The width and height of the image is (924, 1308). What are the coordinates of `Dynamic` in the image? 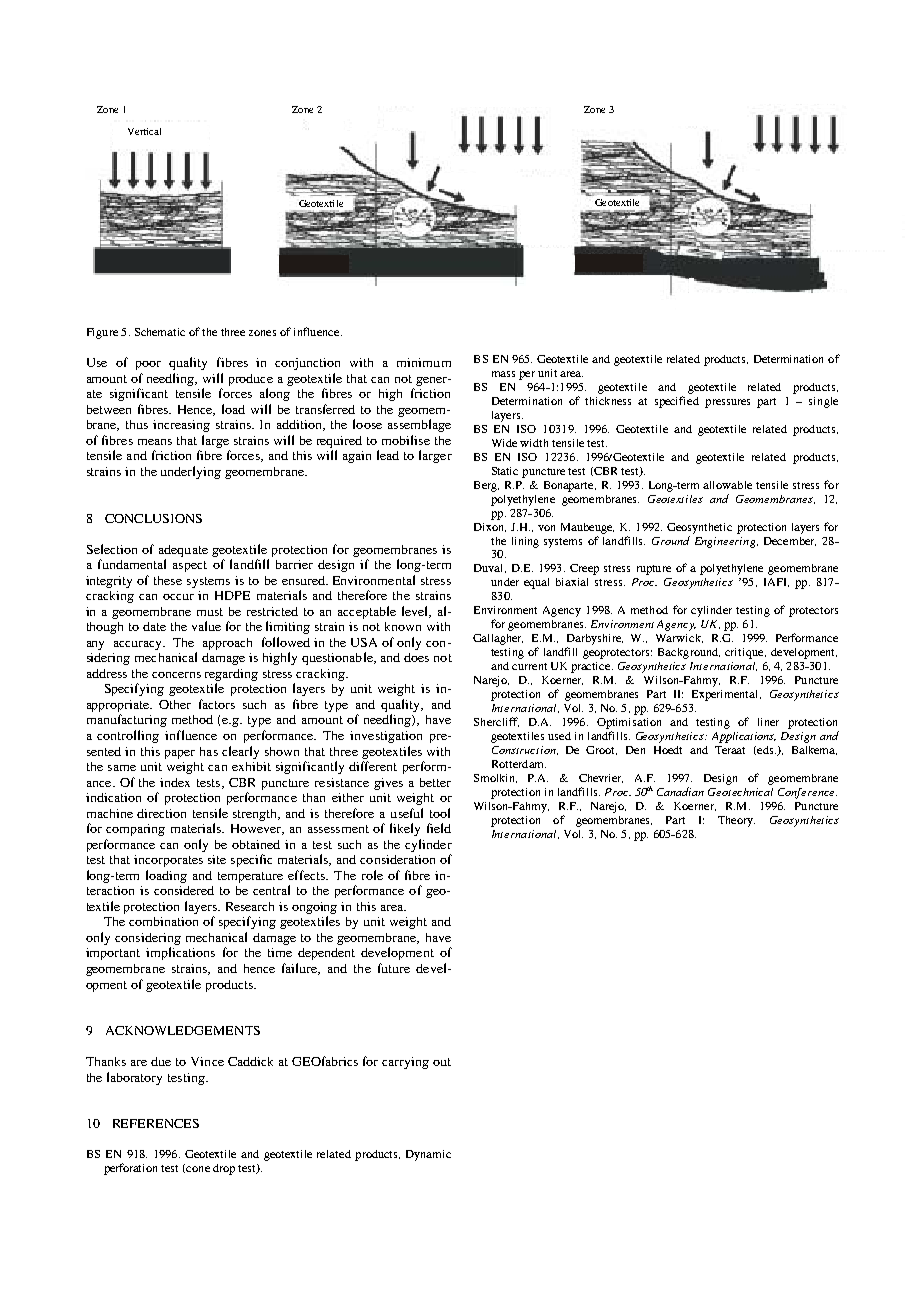 It's located at (428, 1155).
